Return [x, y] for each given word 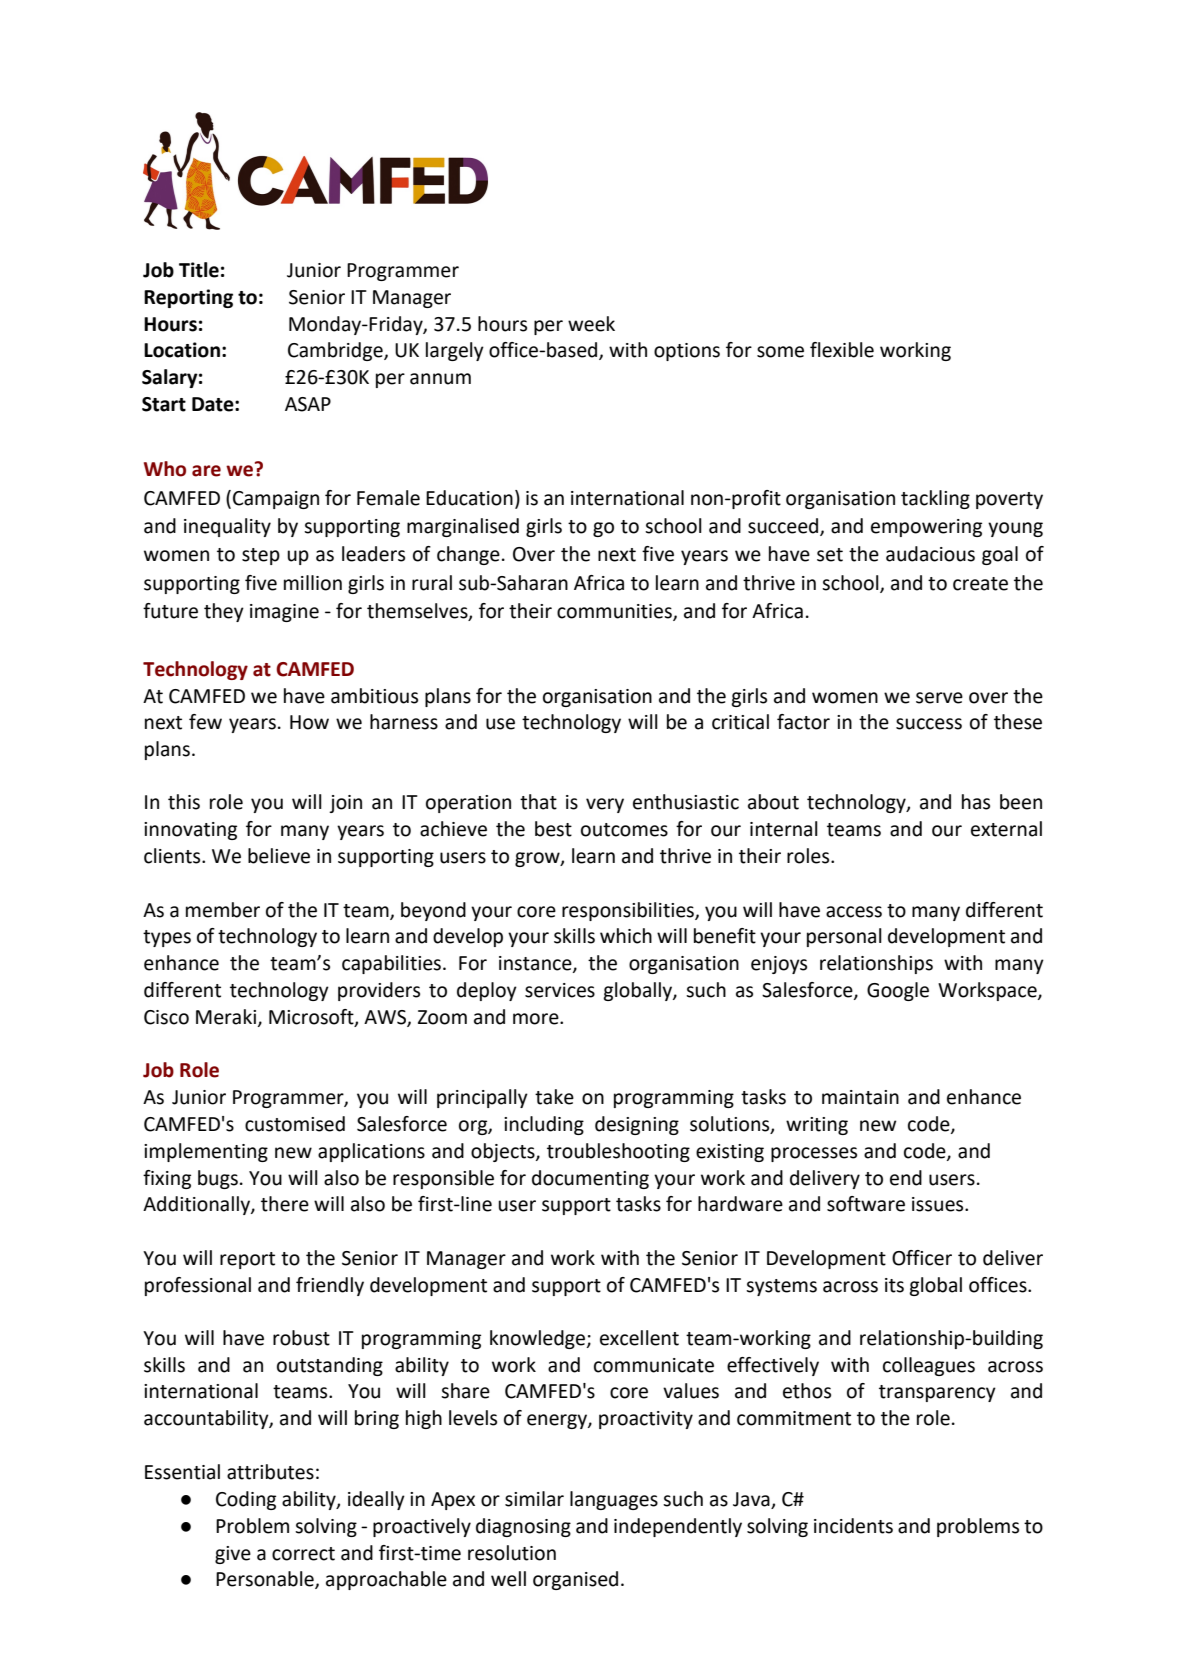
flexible [842, 350]
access [854, 912]
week [591, 324]
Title [199, 270]
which [626, 936]
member [223, 910]
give [233, 1555]
